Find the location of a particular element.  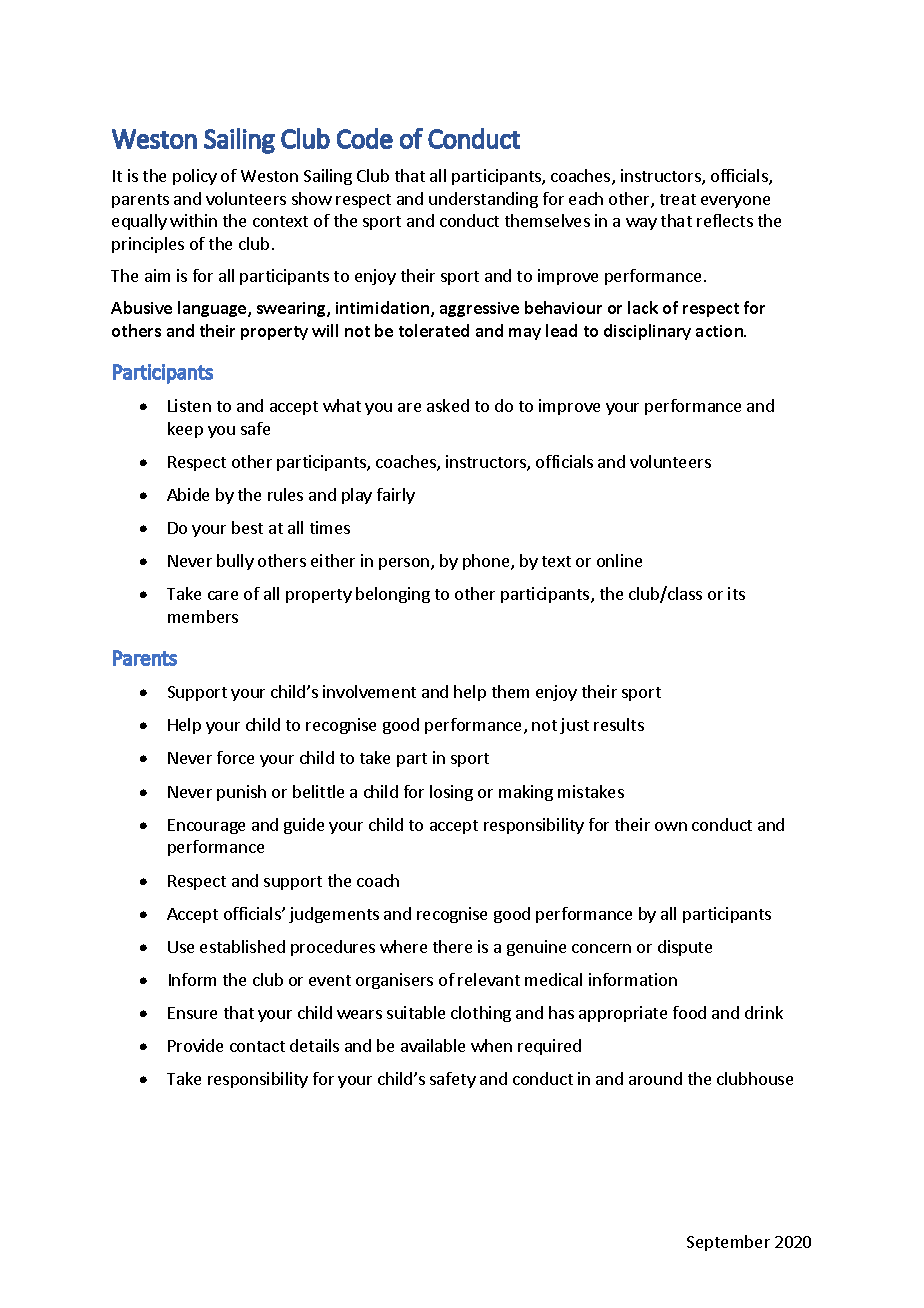

involvement is located at coordinates (369, 691).
